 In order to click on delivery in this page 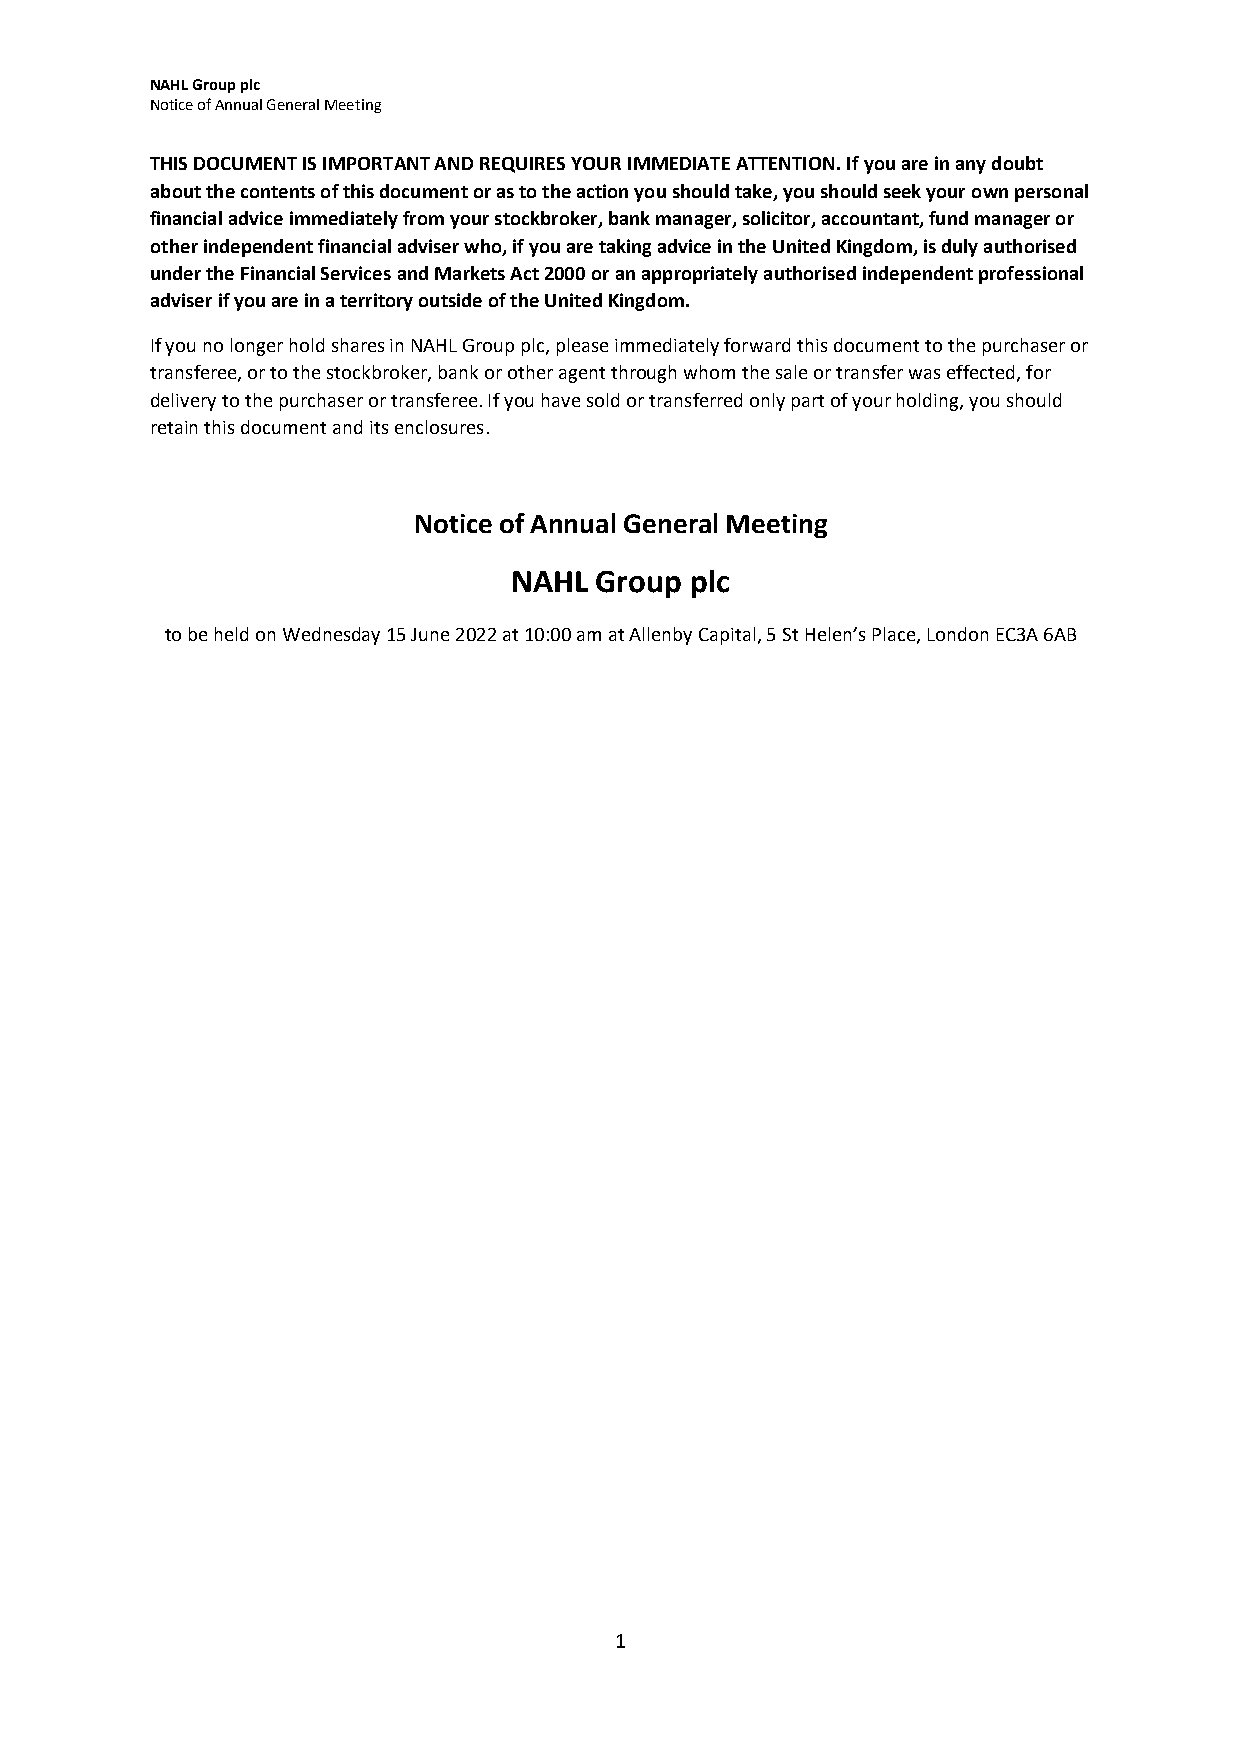, I will do `click(183, 402)`.
